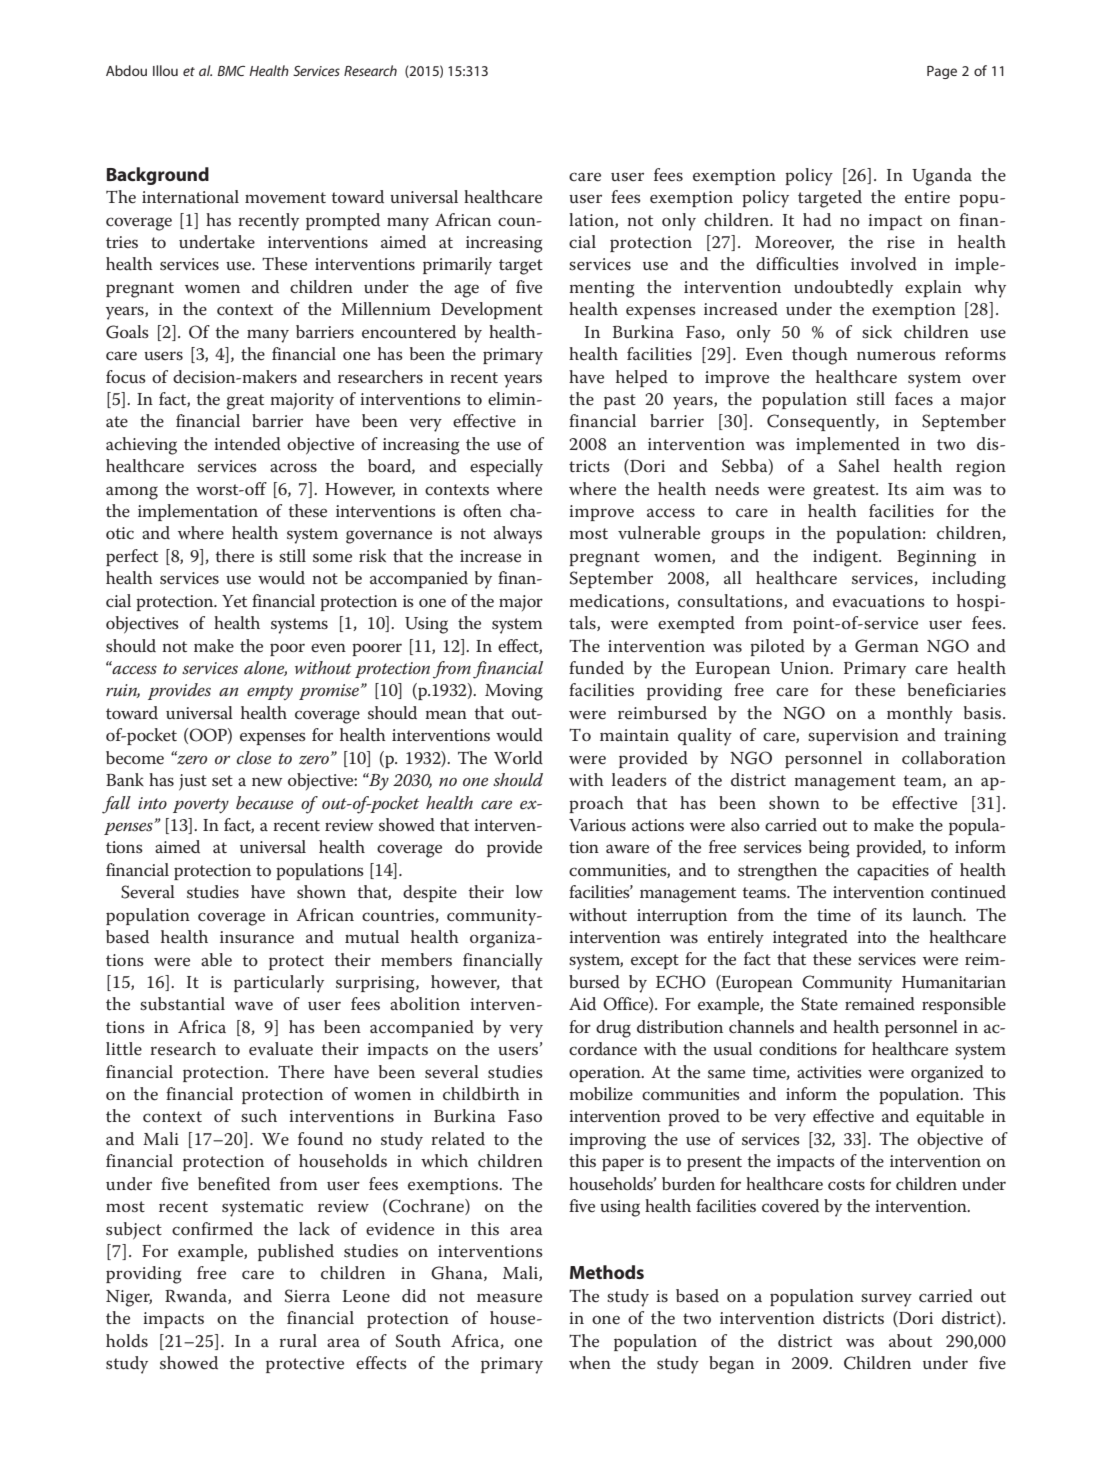  Describe the element at coordinates (231, 71) in the image. I see `BMC` at that location.
